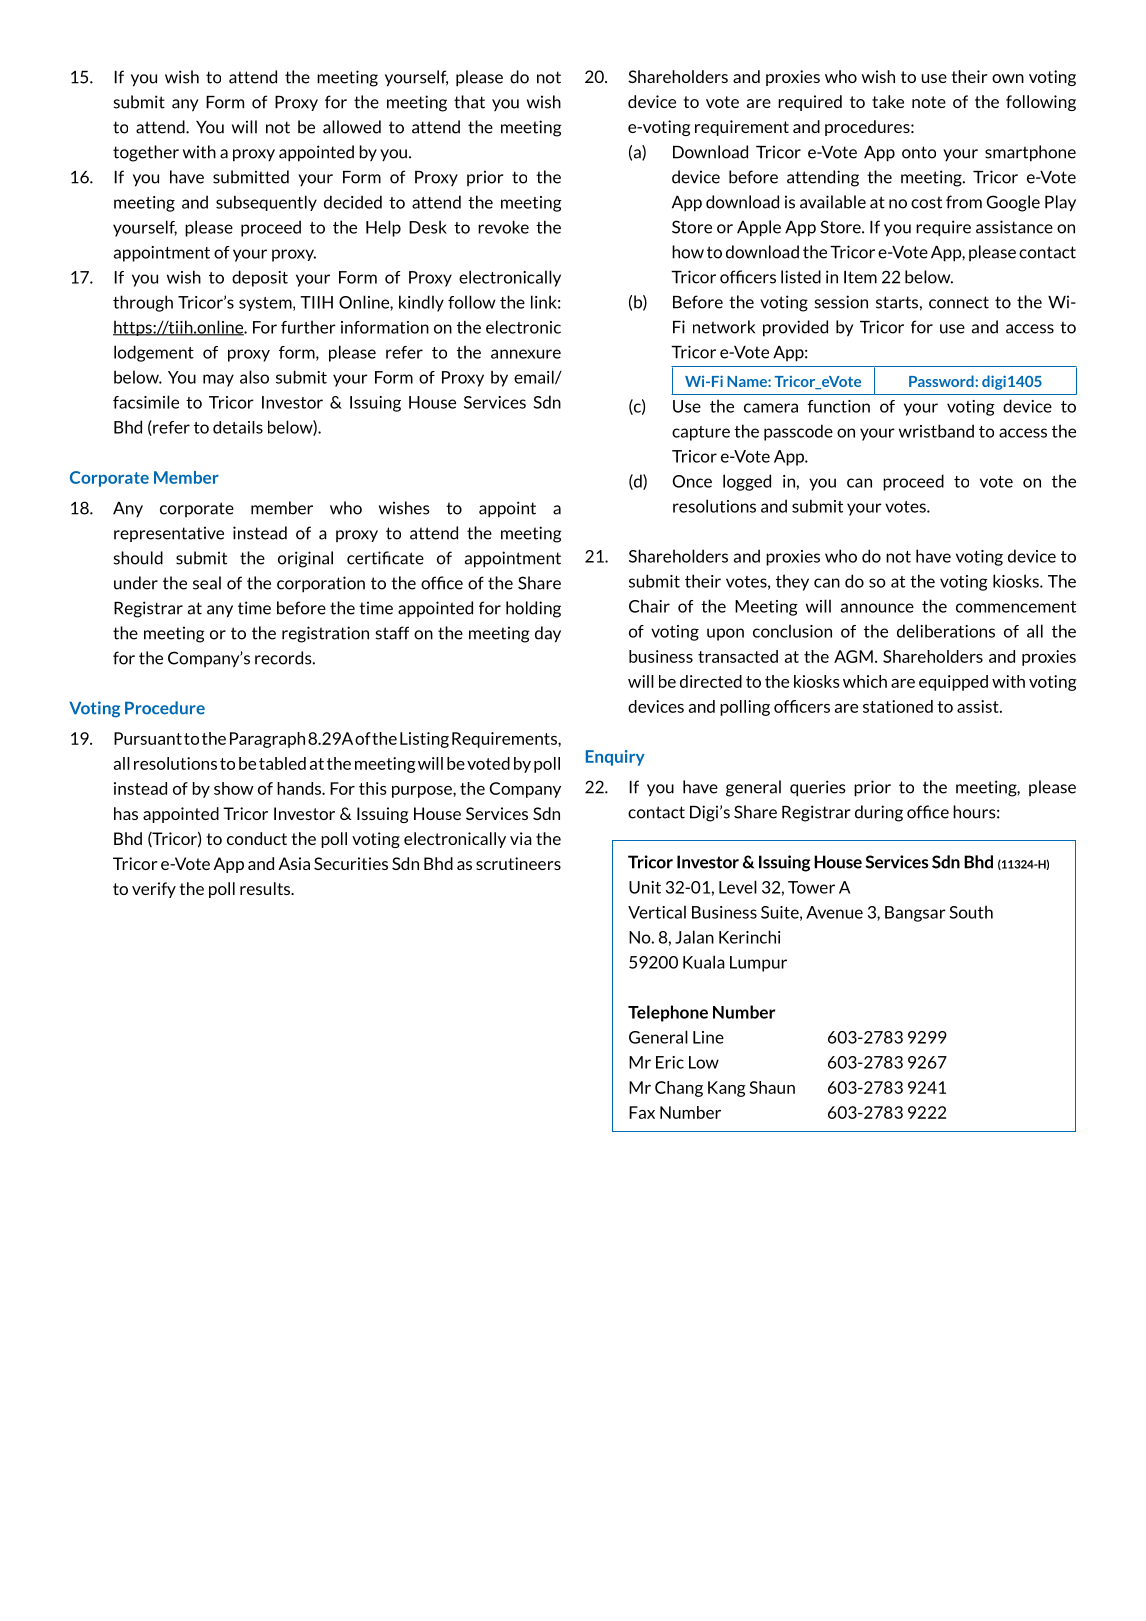  I want to click on onto, so click(919, 152).
